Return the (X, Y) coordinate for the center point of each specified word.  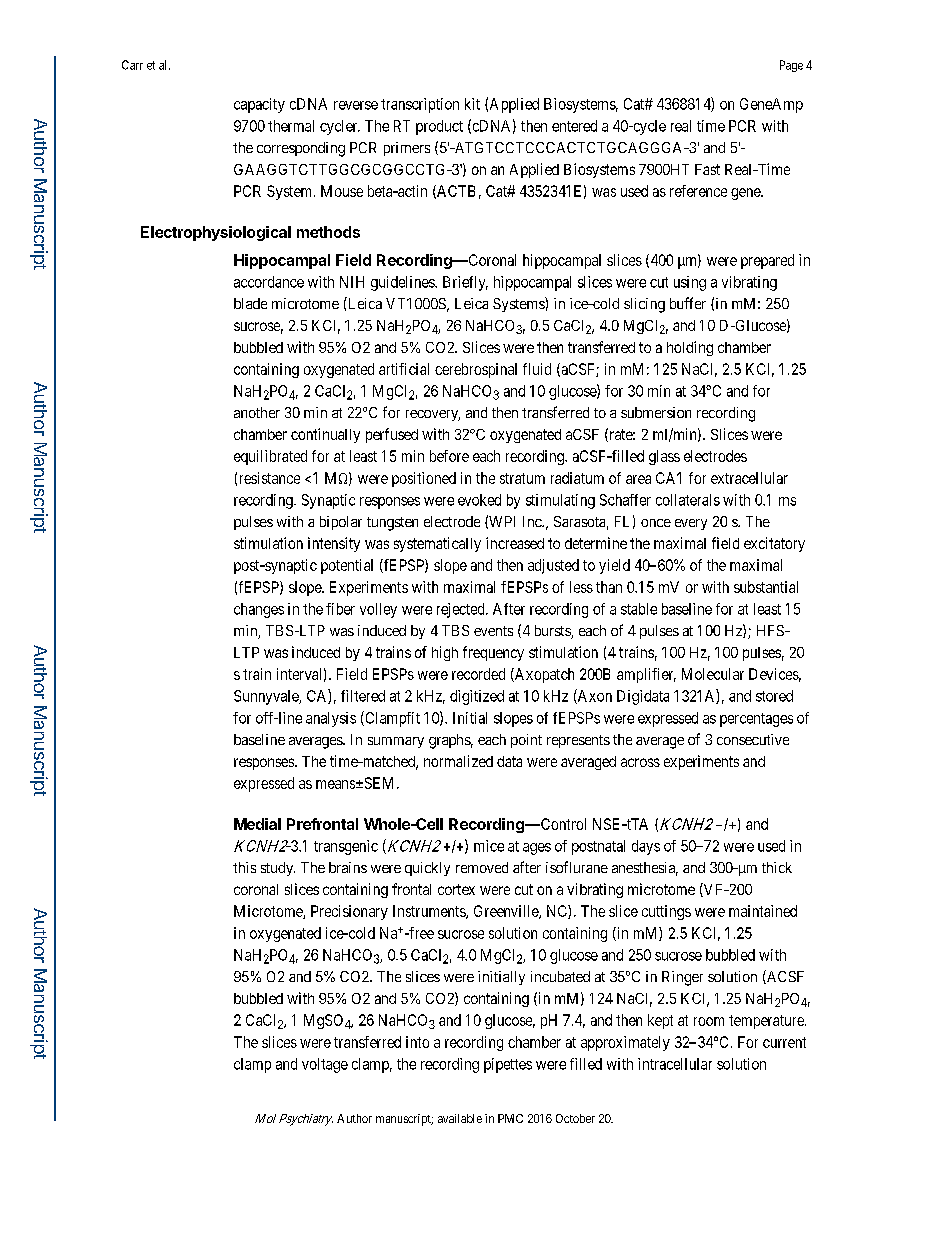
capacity (259, 105)
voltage (325, 1065)
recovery (433, 415)
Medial (257, 824)
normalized (458, 761)
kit (472, 104)
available (460, 1118)
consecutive (753, 739)
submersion (656, 412)
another (257, 412)
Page (791, 66)
